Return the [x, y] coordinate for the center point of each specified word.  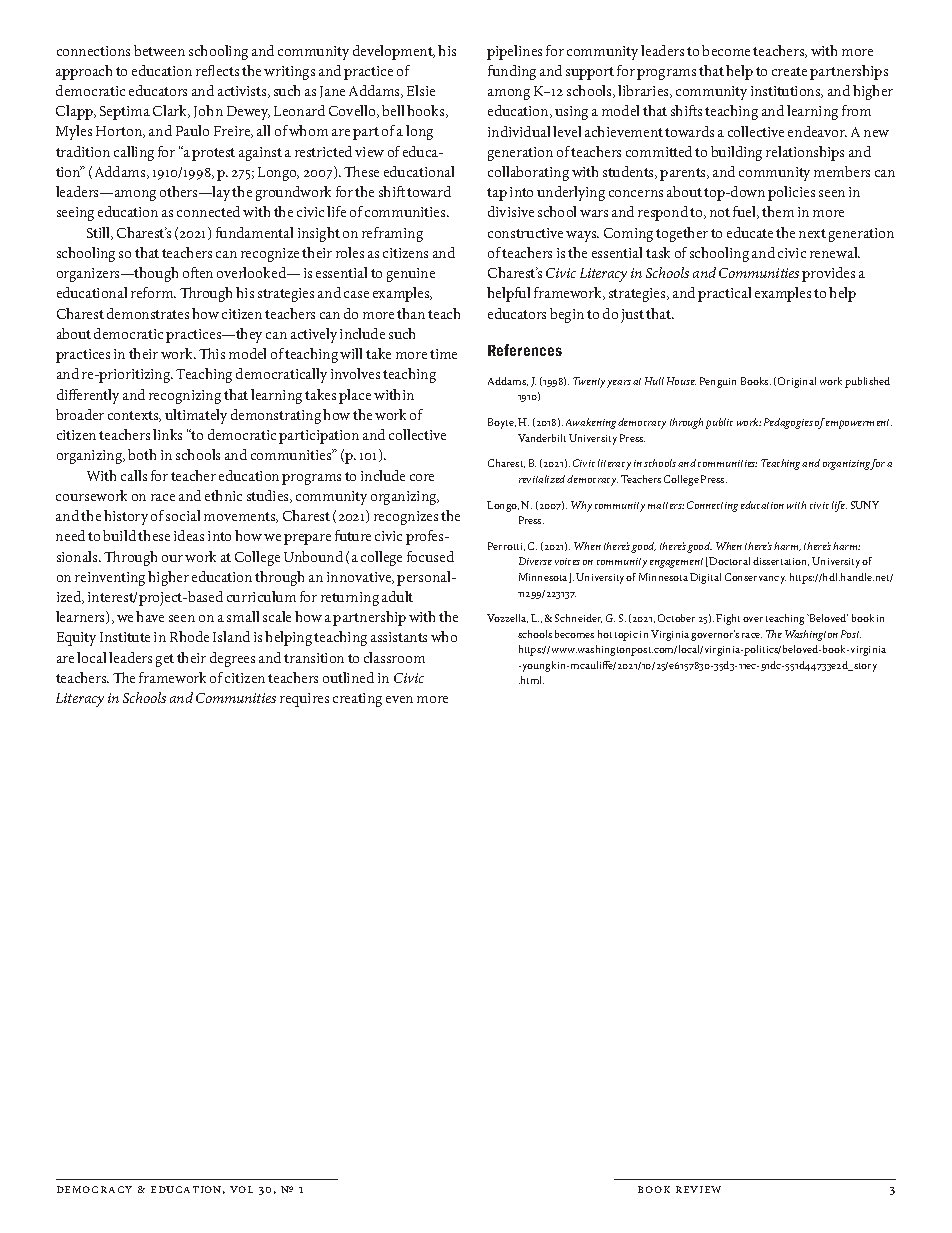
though [156, 274]
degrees [232, 659]
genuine [411, 275]
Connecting [712, 506]
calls [134, 475]
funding [512, 72]
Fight [728, 619]
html [531, 680]
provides [828, 274]
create [789, 71]
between [159, 50]
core [422, 477]
